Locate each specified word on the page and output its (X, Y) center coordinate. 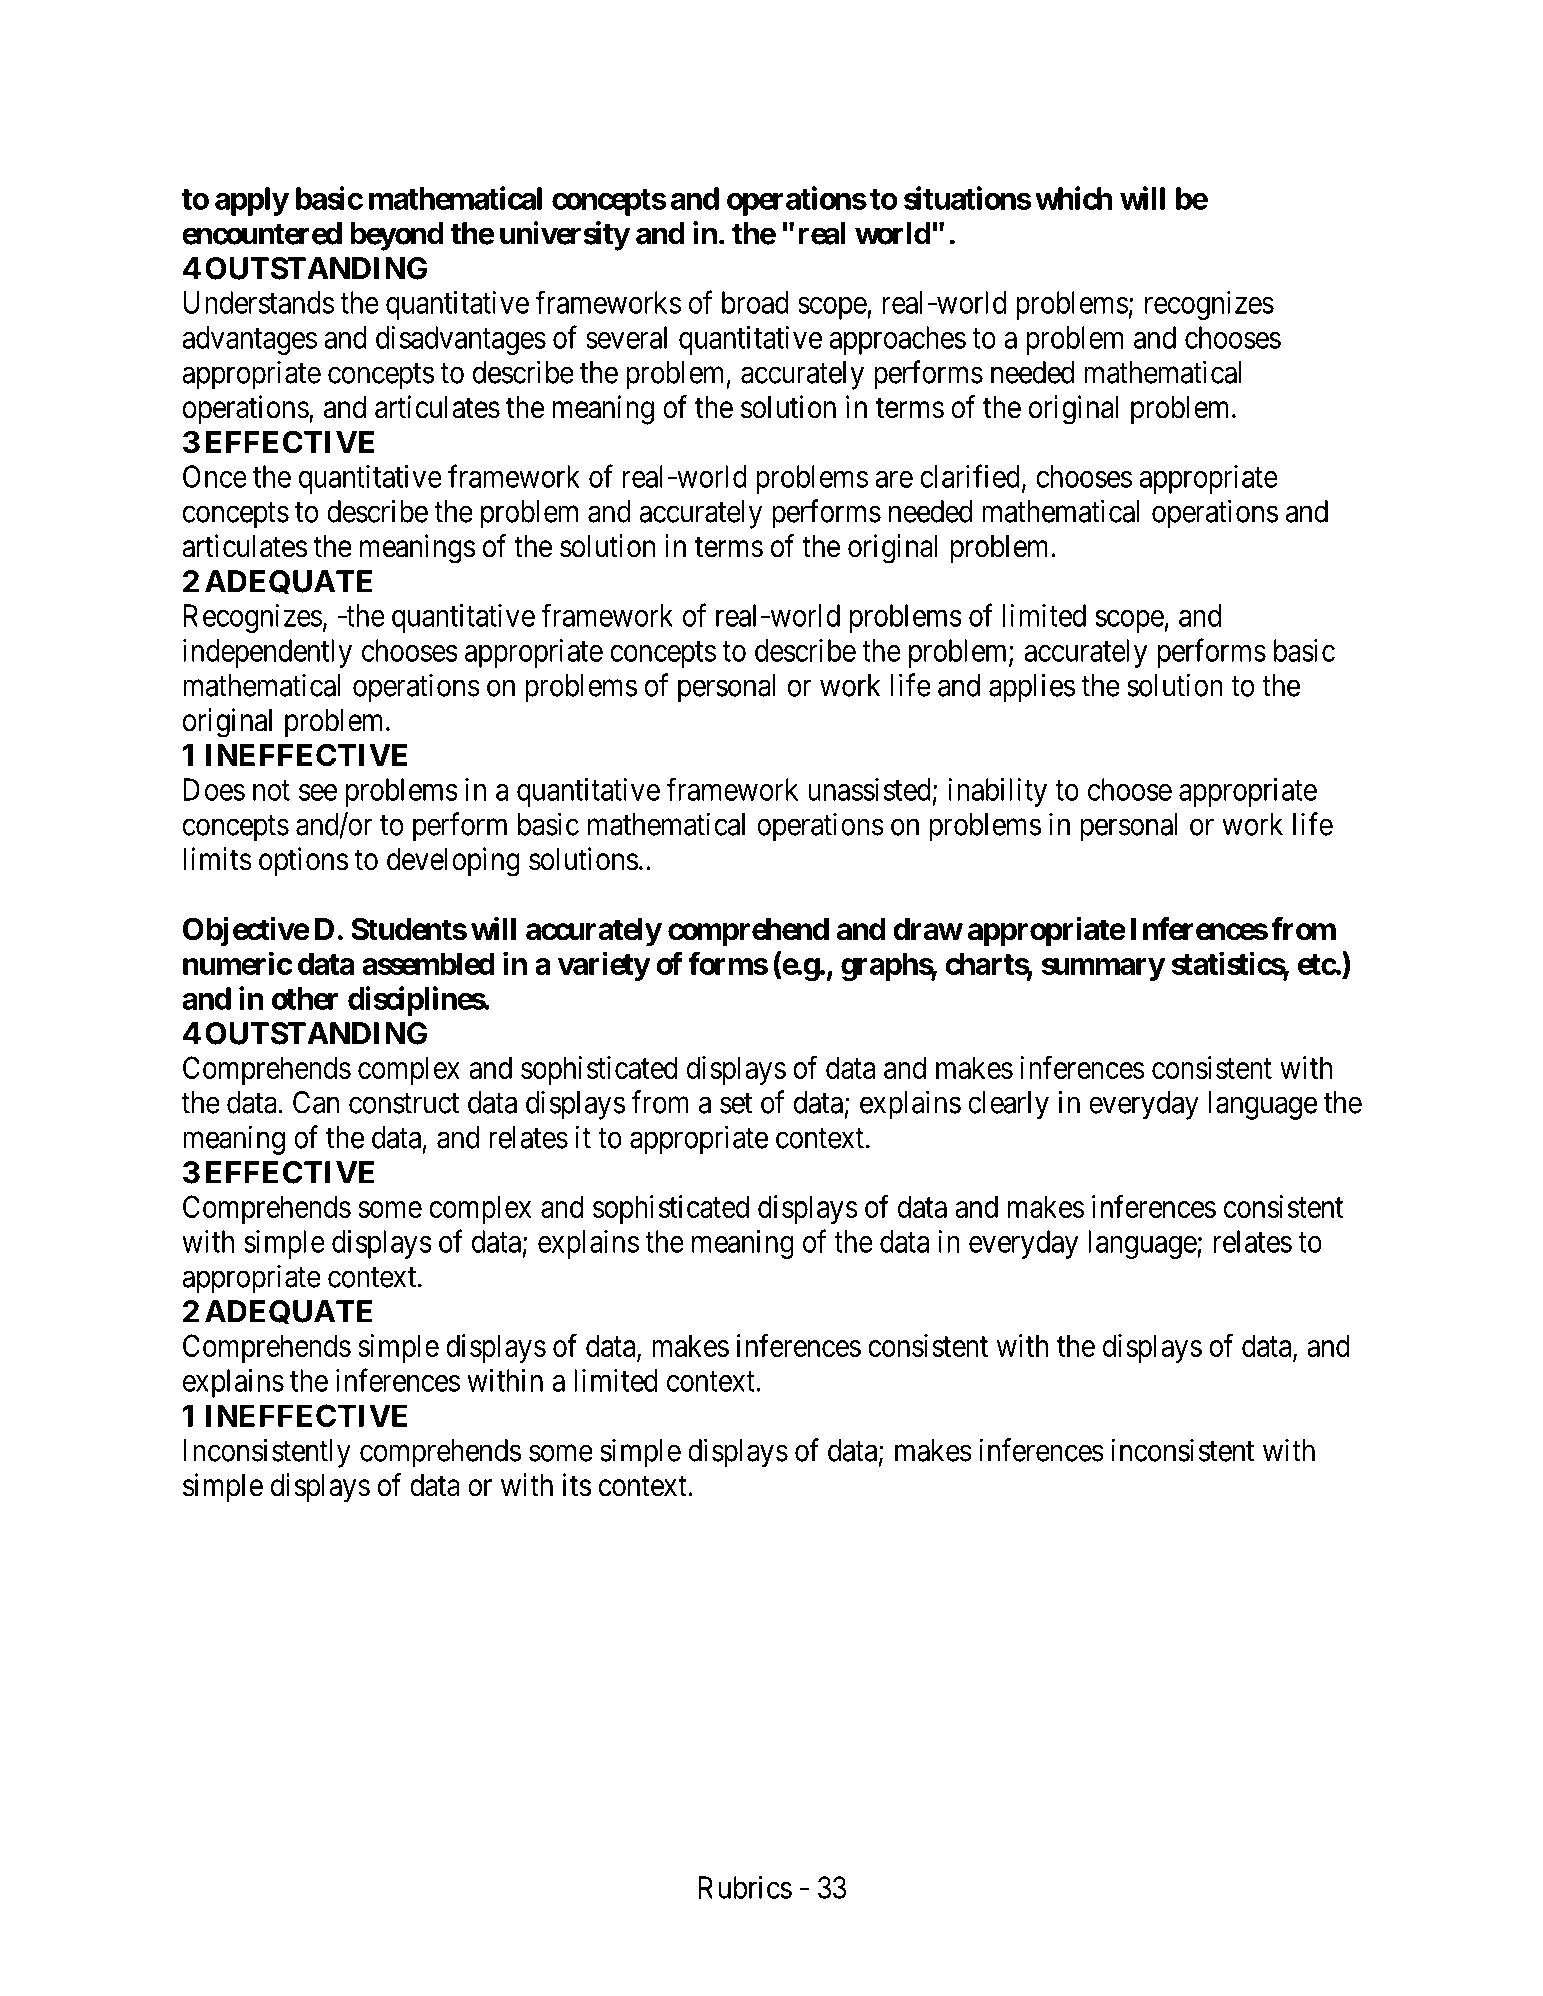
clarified (970, 476)
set (736, 1103)
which (1074, 198)
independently (267, 653)
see (318, 792)
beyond (397, 236)
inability (997, 792)
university (565, 236)
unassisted (869, 789)
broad (755, 302)
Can (316, 1102)
